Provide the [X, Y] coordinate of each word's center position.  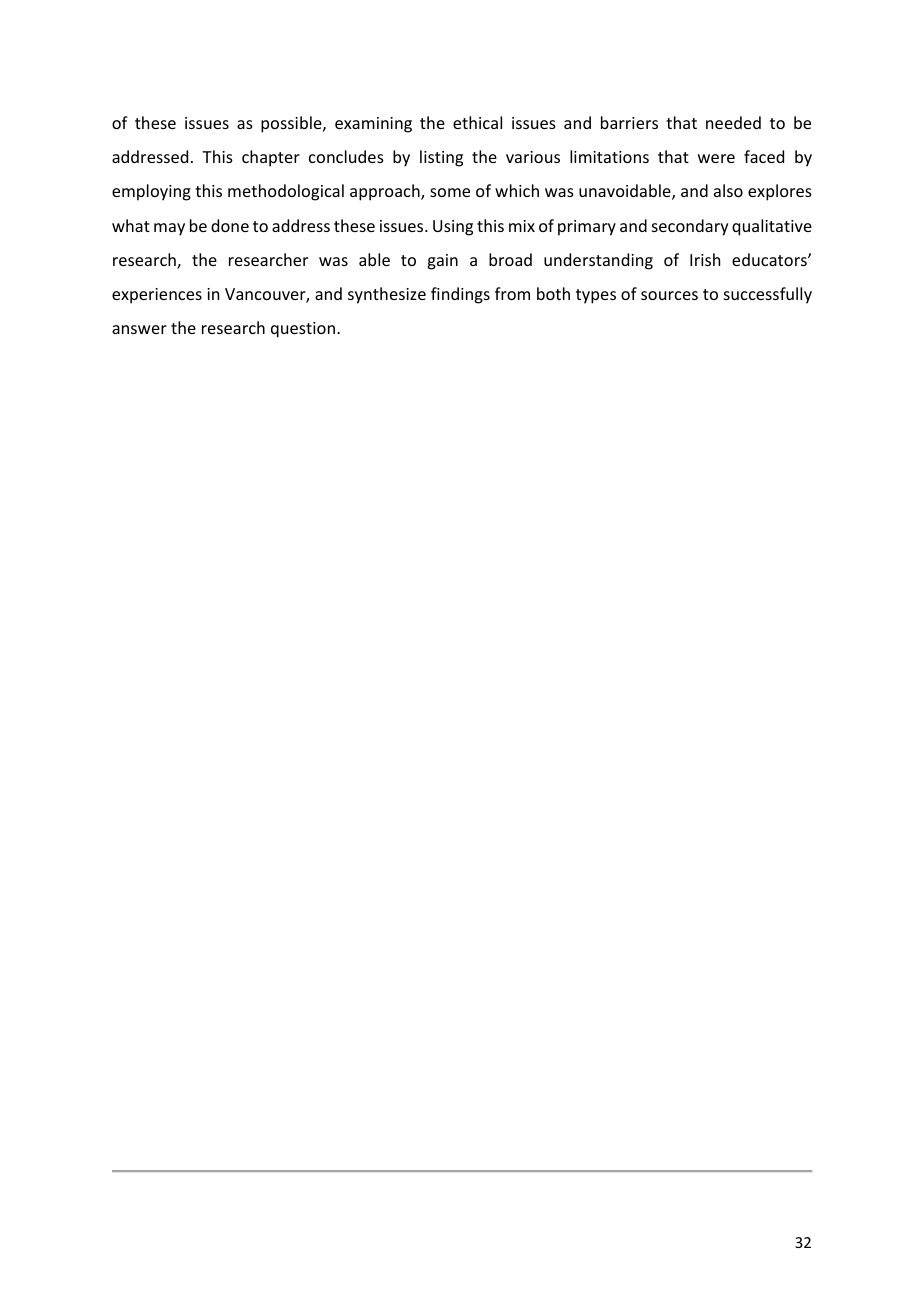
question [304, 330]
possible [292, 124]
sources [669, 295]
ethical [477, 122]
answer [139, 329]
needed [733, 122]
